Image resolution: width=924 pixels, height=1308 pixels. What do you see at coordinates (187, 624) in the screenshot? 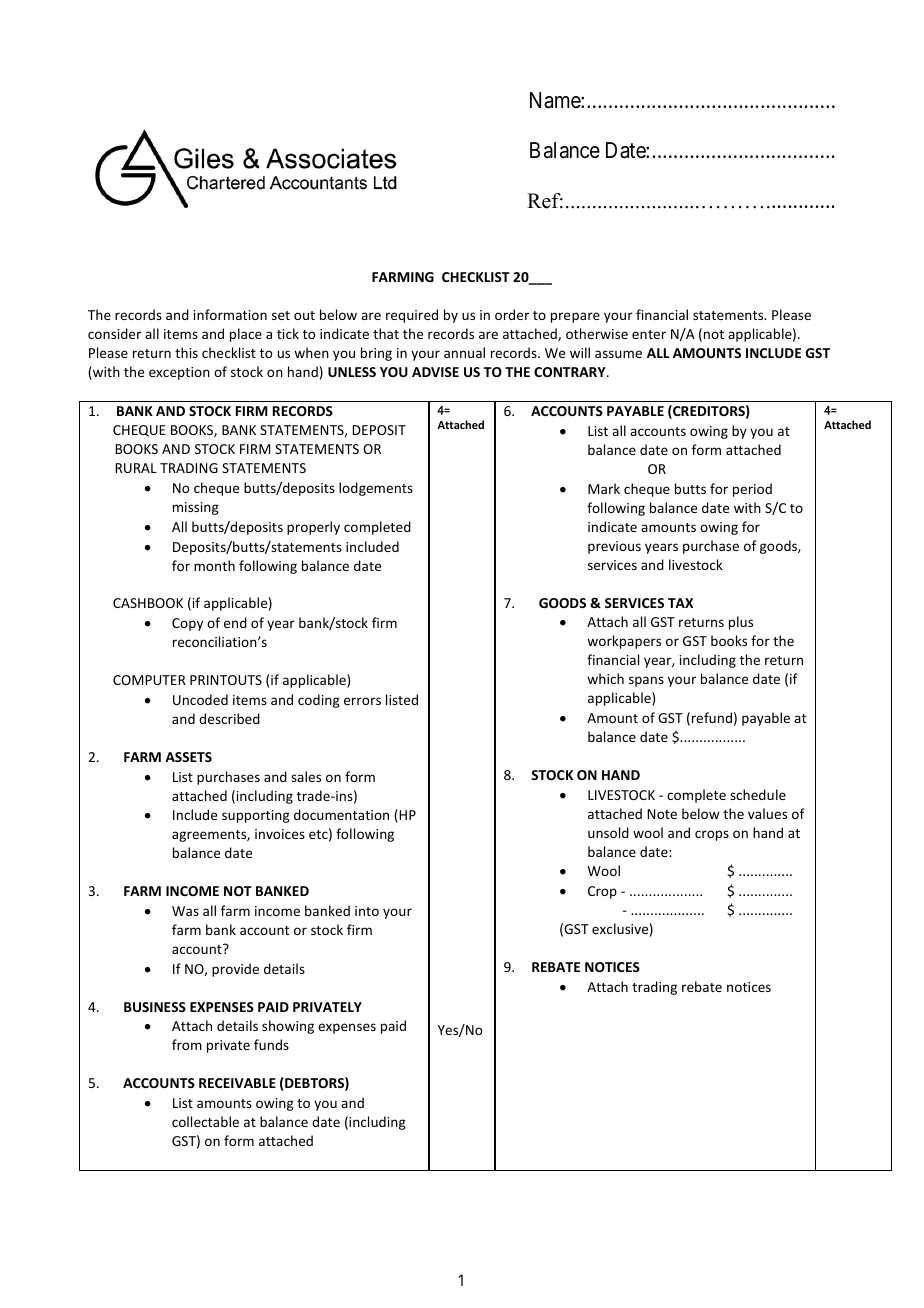
I see `Copy` at bounding box center [187, 624].
